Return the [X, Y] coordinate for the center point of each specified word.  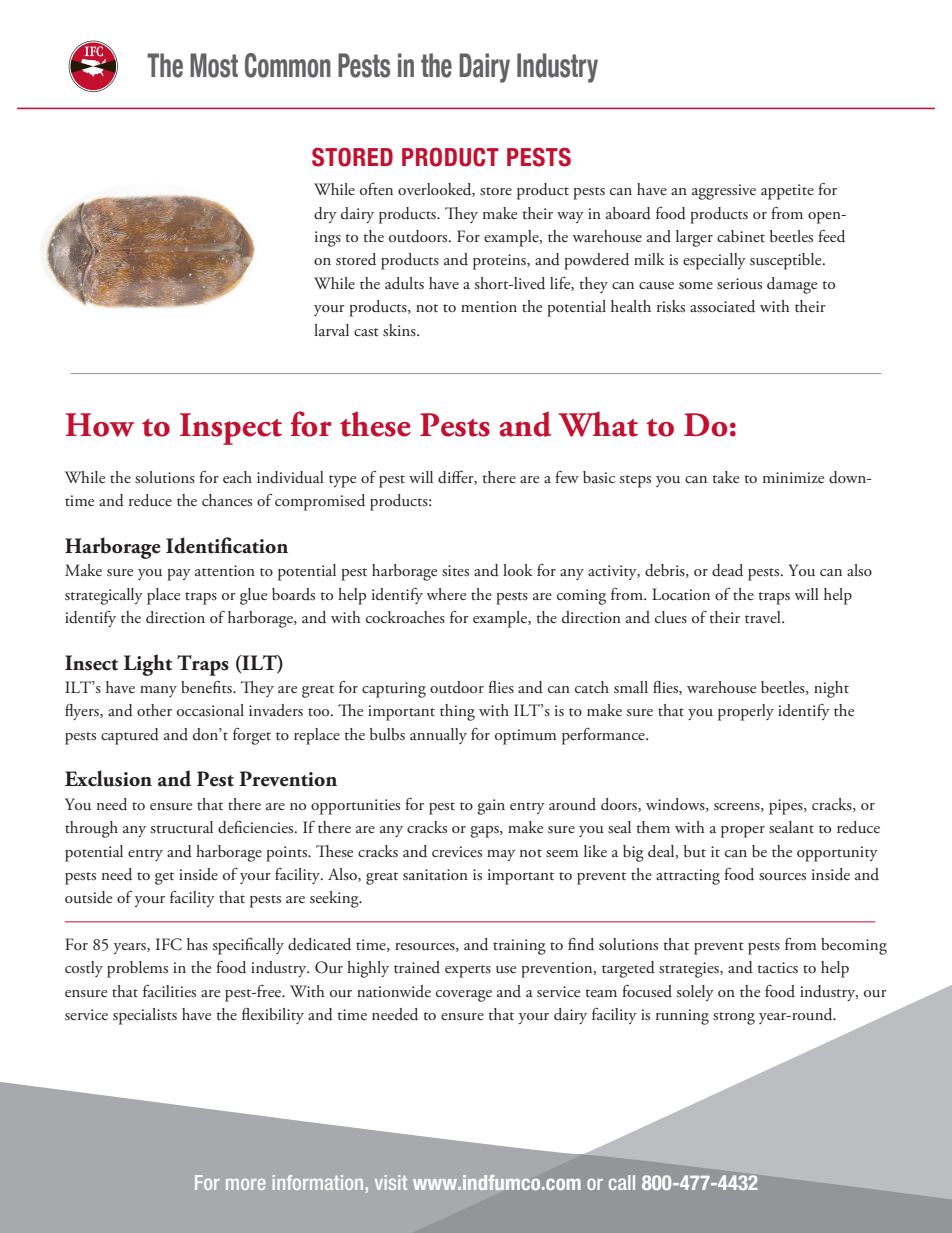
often [376, 189]
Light [148, 665]
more [246, 1184]
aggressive [724, 192]
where [446, 594]
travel [764, 617]
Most [214, 65]
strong [734, 1018]
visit [391, 1182]
